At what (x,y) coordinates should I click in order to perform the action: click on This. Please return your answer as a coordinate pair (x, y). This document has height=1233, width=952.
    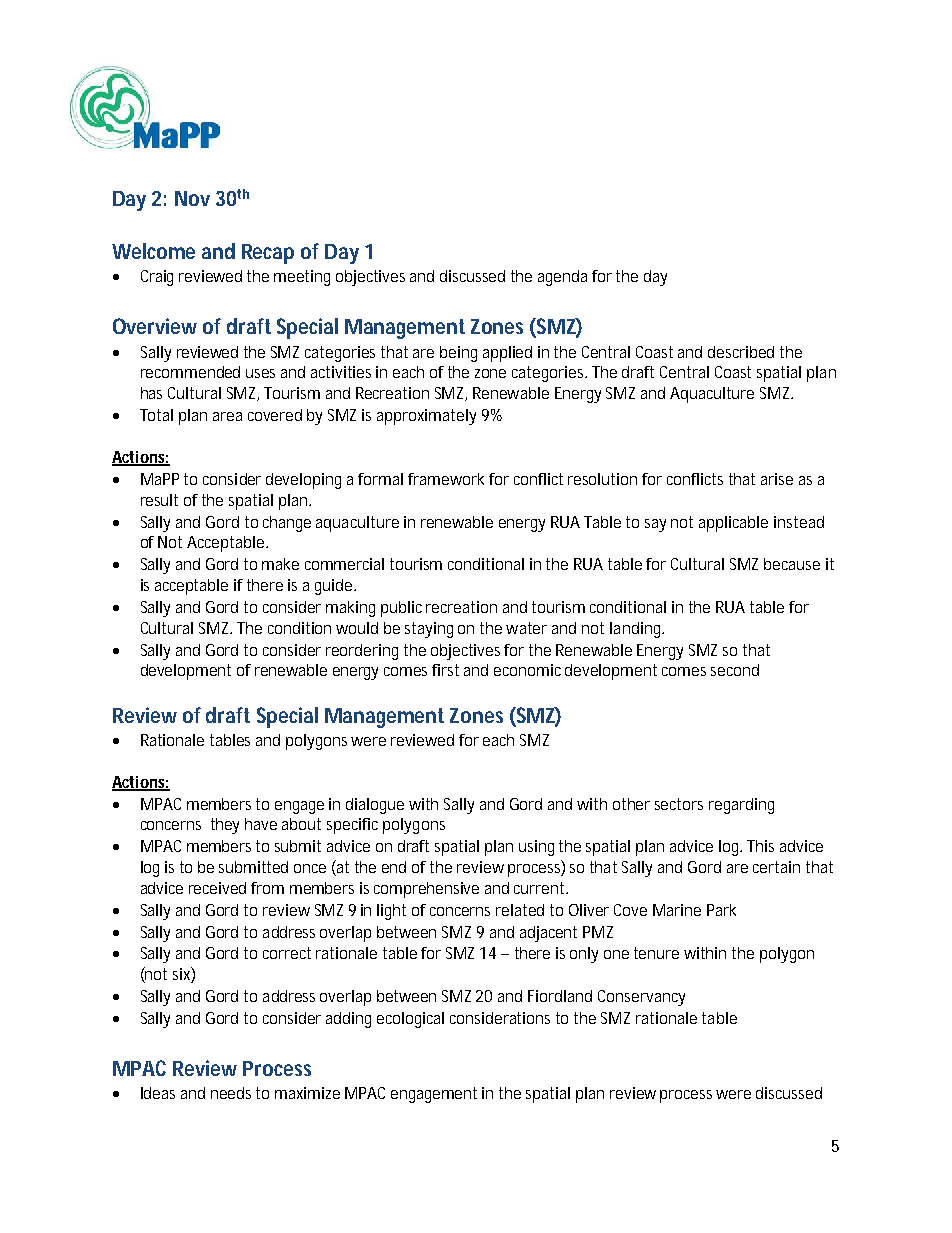
    Looking at the image, I should click on (760, 846).
